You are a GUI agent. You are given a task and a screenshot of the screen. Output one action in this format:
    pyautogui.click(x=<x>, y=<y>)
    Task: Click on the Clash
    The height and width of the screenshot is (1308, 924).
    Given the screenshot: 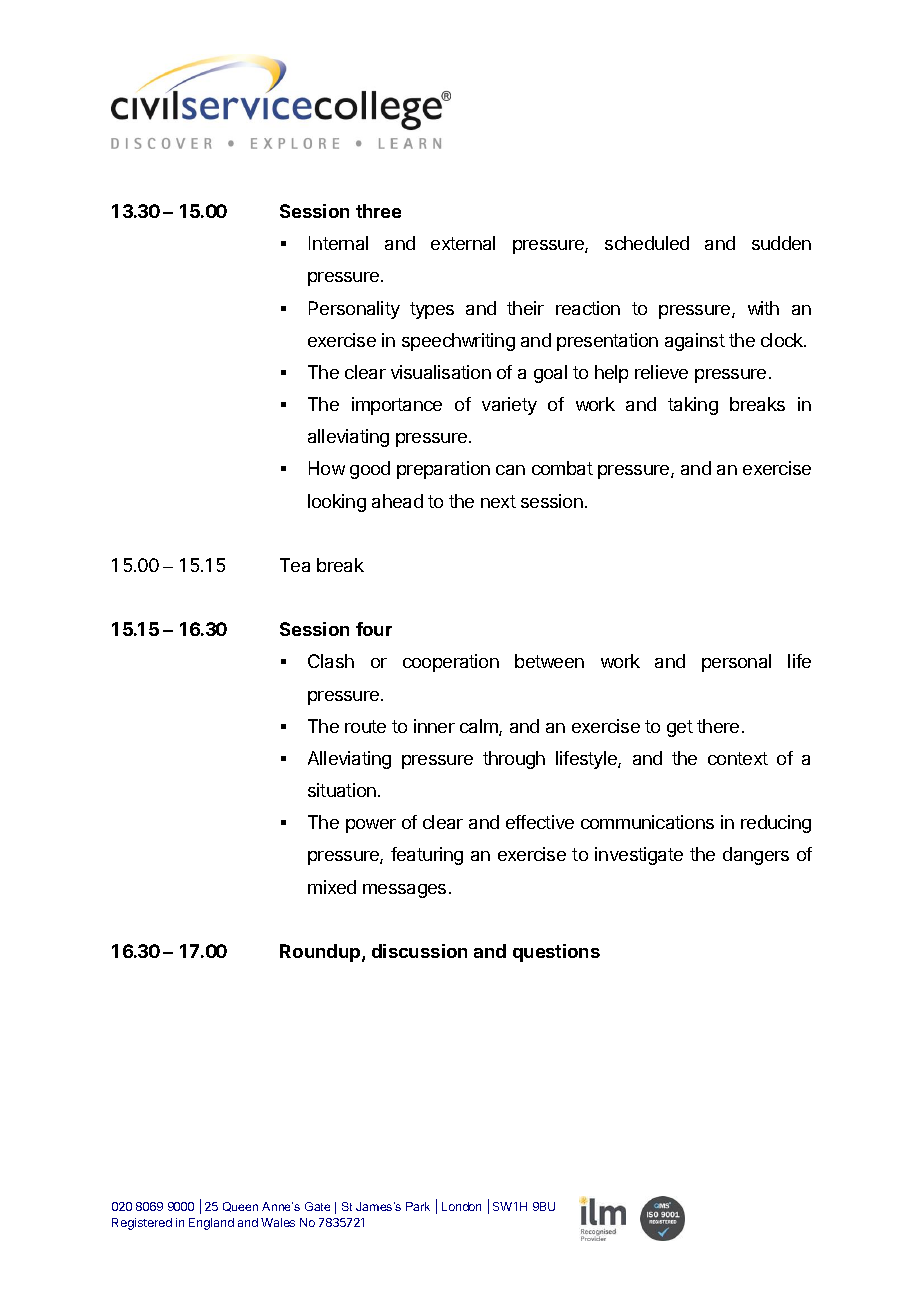 What is the action you would take?
    pyautogui.click(x=331, y=661)
